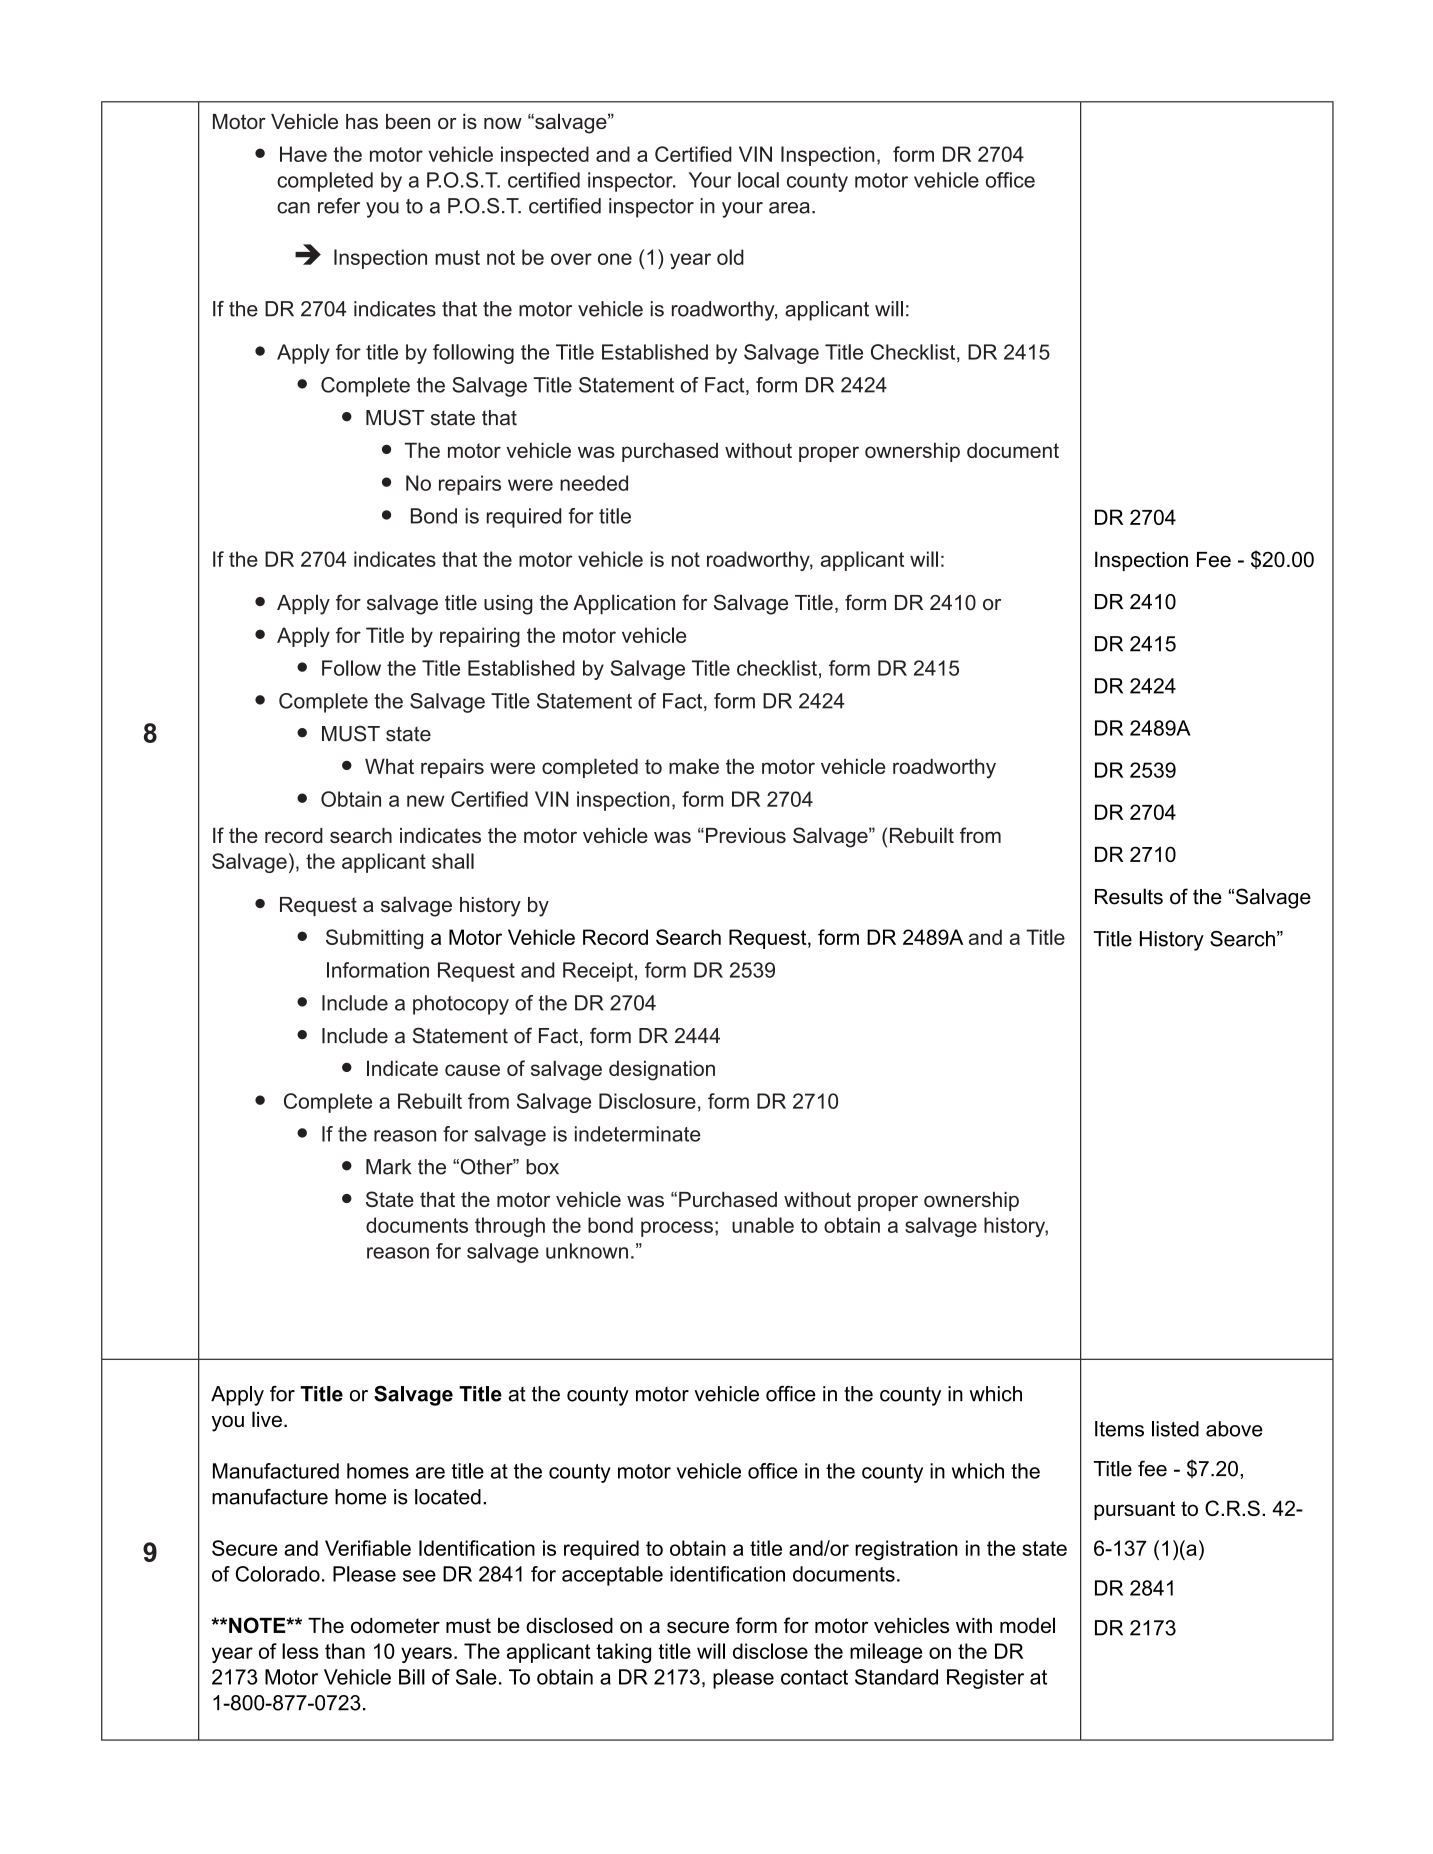 The height and width of the screenshot is (1854, 1433). Describe the element at coordinates (395, 1625) in the screenshot. I see `odometer` at that location.
